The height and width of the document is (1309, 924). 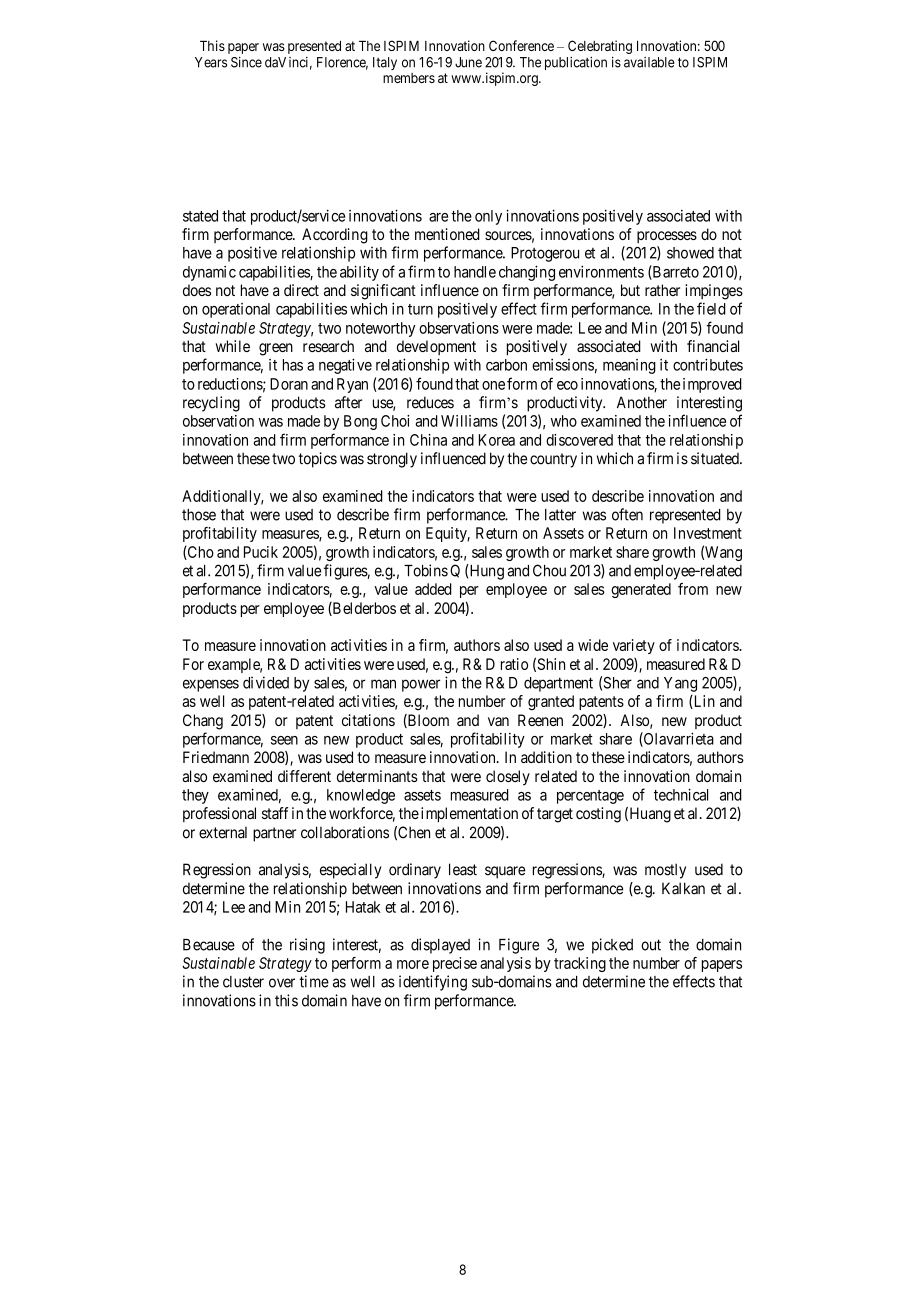 I want to click on divided, so click(x=266, y=682).
